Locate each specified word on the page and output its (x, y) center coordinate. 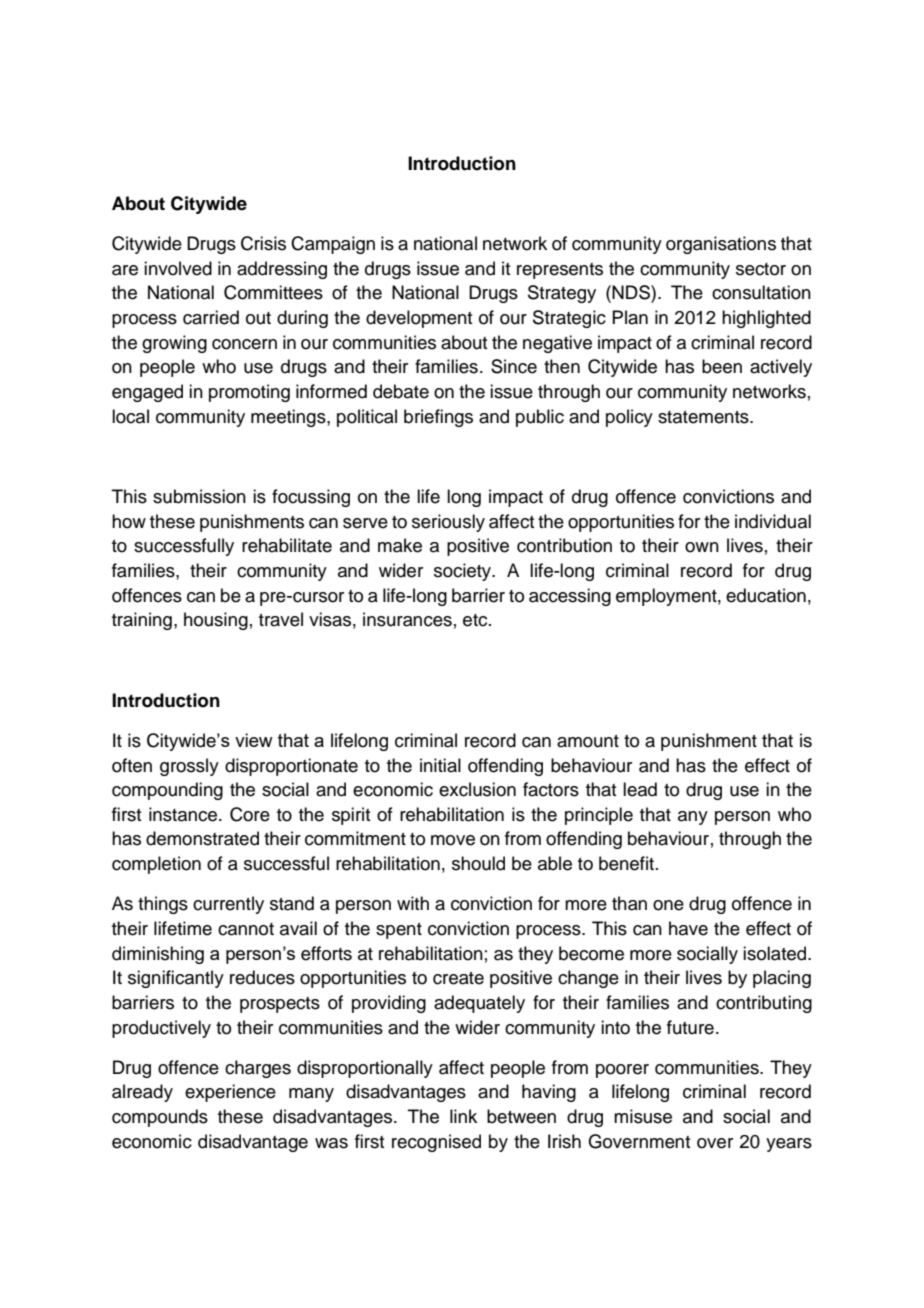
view (254, 740)
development (419, 319)
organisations (721, 245)
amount (588, 741)
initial (440, 765)
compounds (160, 1118)
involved (178, 268)
